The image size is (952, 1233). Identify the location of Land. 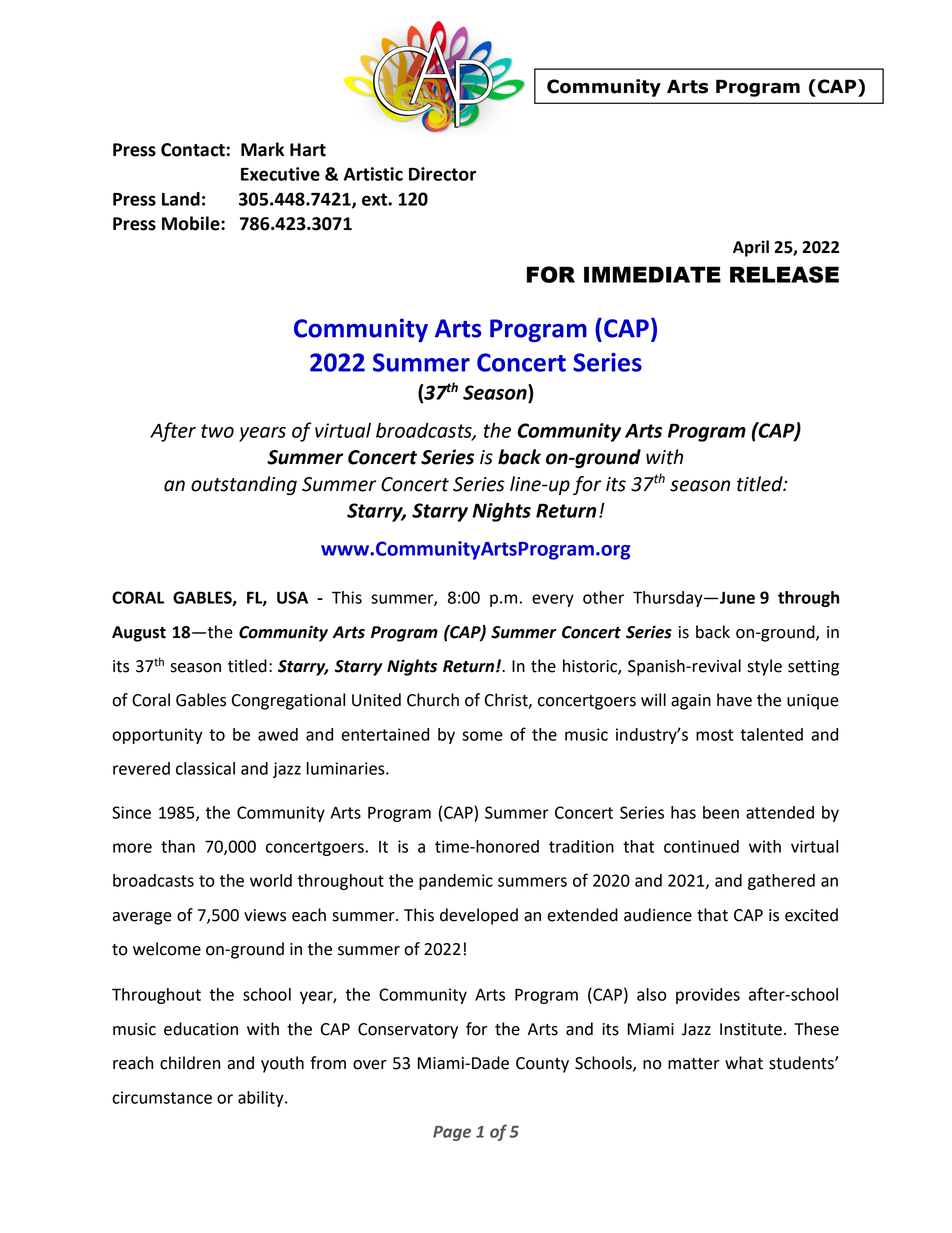
(181, 199).
